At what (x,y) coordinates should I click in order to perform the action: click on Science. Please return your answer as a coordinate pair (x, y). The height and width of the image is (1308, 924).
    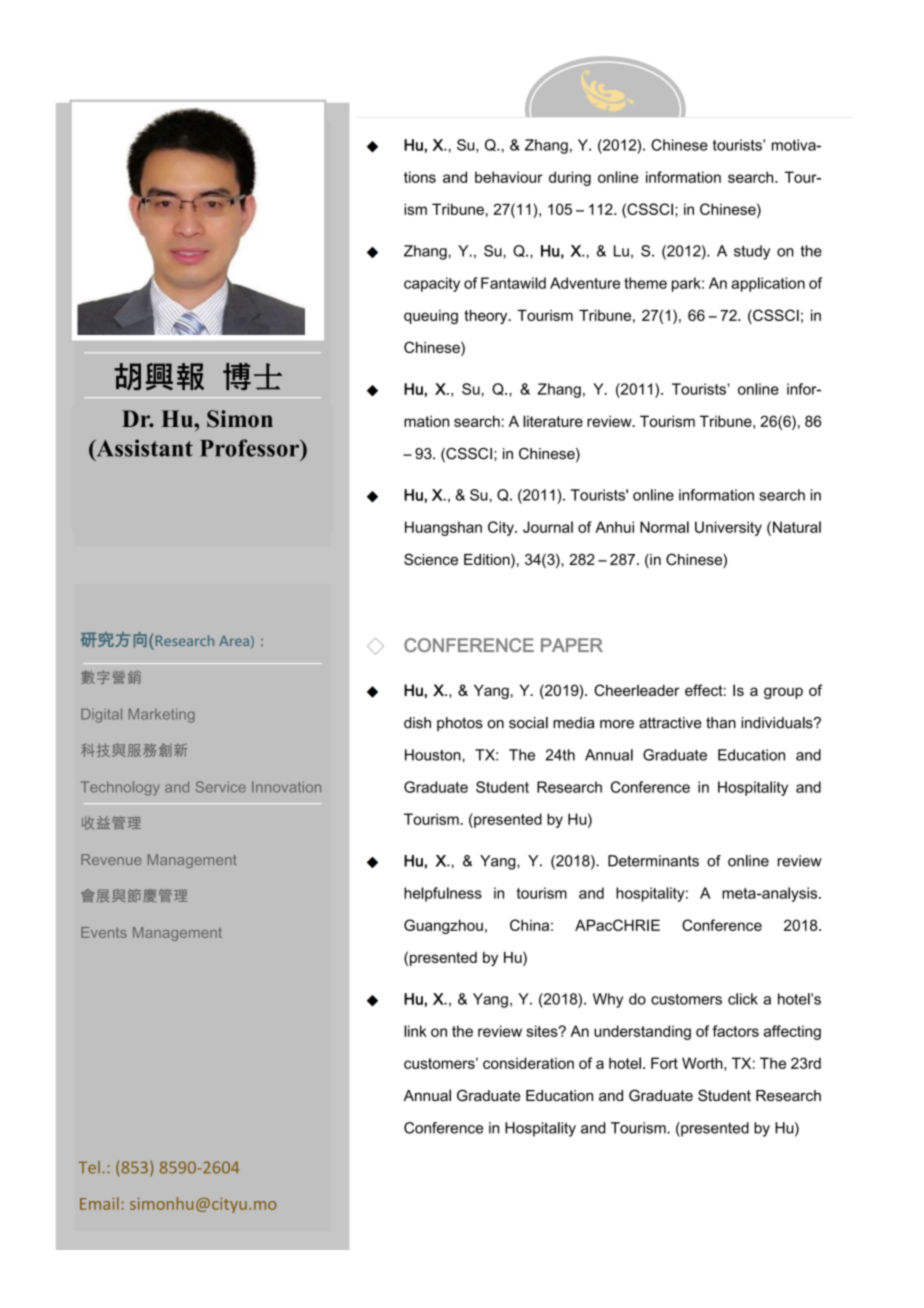
    Looking at the image, I should click on (431, 559).
